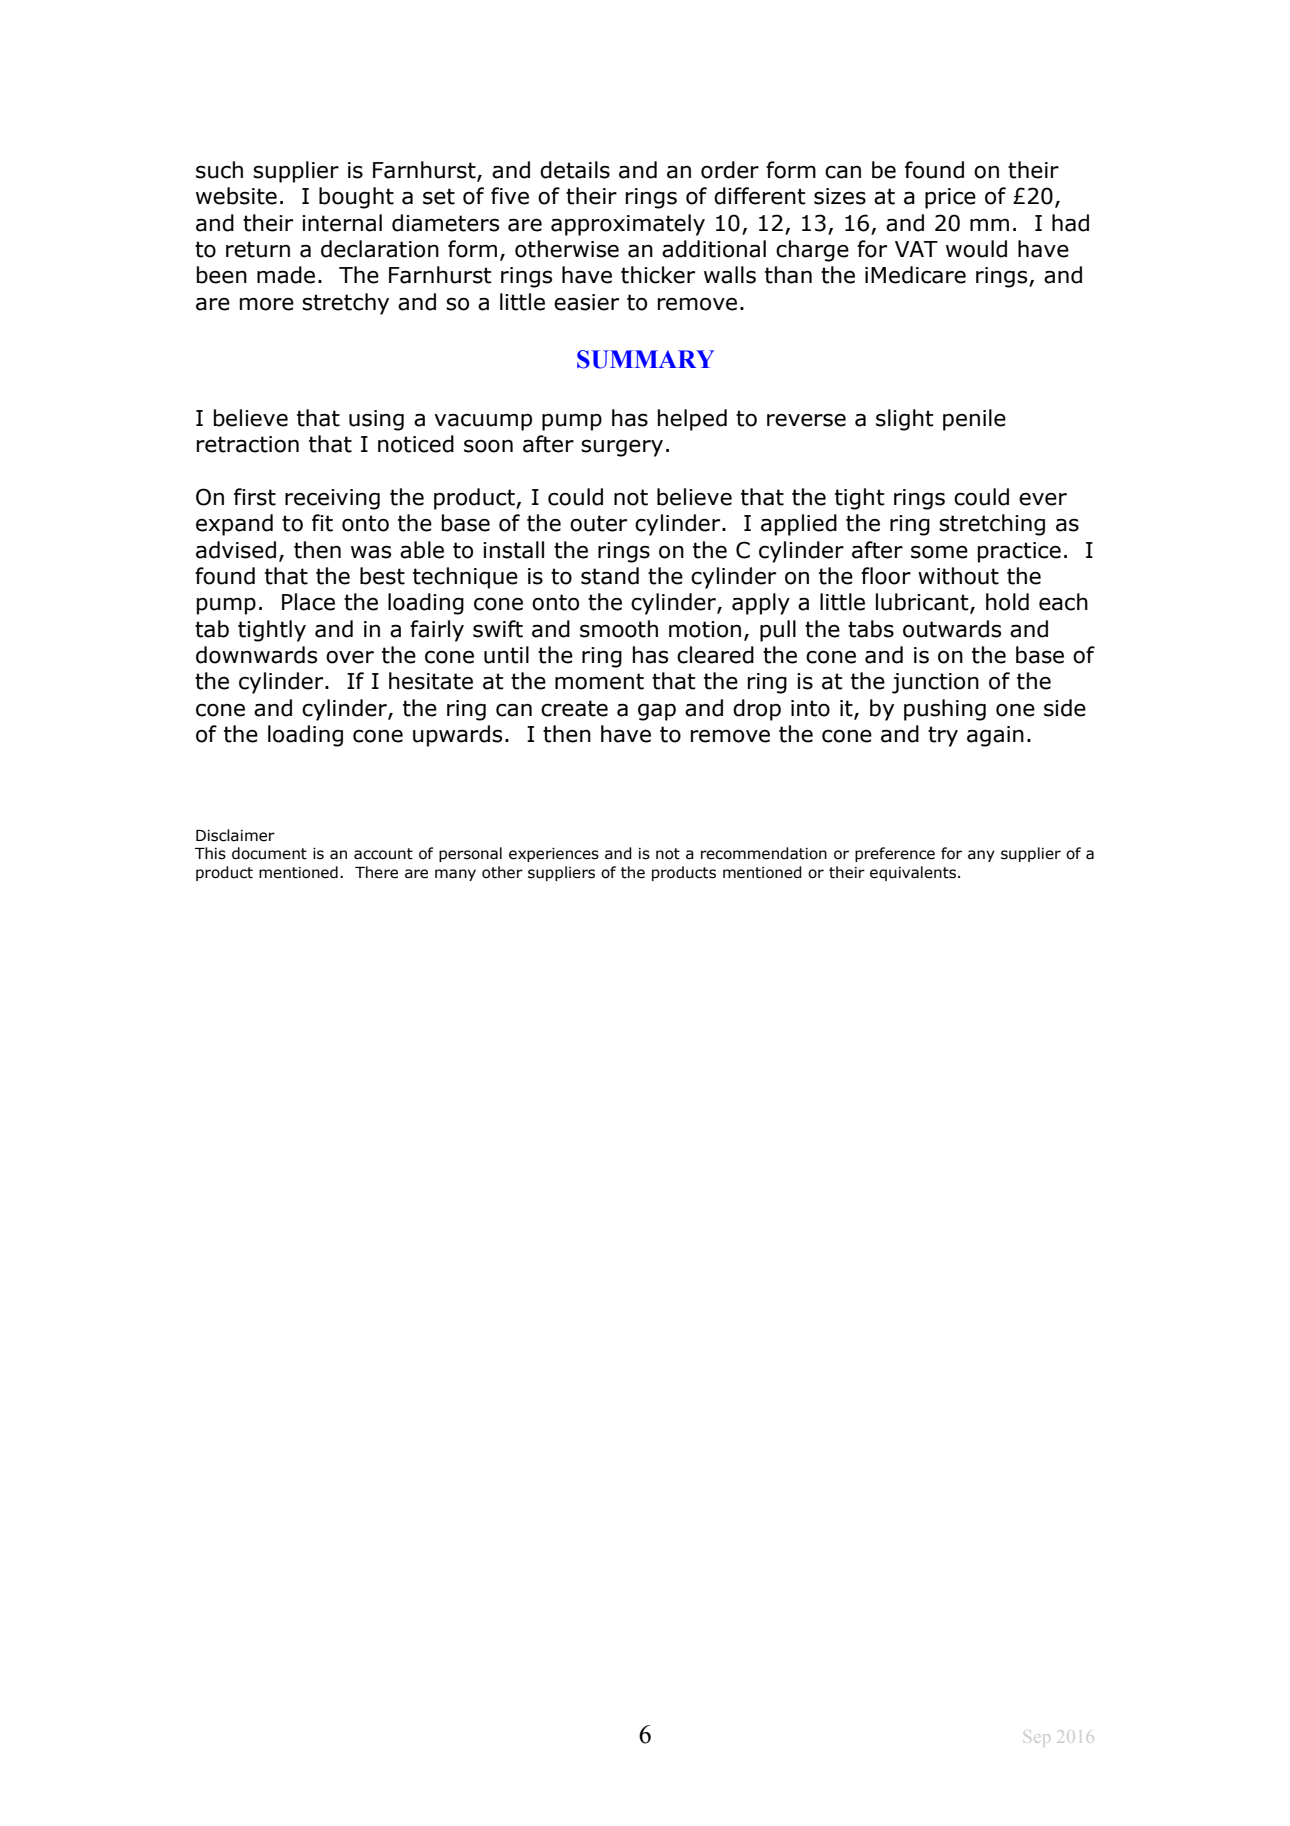 The image size is (1290, 1826). What do you see at coordinates (913, 873) in the screenshot?
I see `equivalents` at bounding box center [913, 873].
